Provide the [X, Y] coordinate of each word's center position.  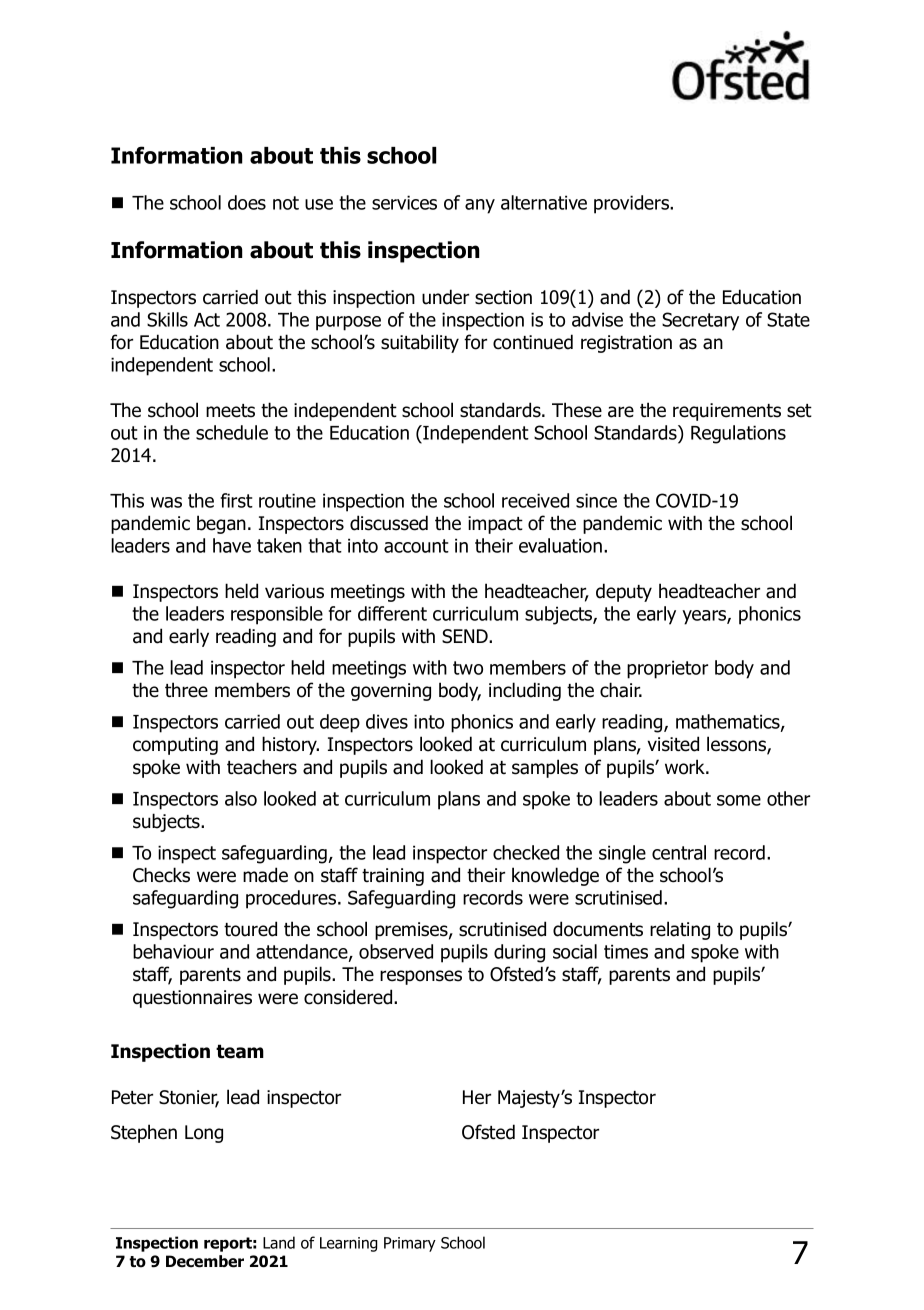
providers [632, 204]
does [247, 202]
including [525, 691]
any [480, 206]
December [205, 1261]
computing [175, 746]
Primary [410, 1244]
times [626, 951]
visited [673, 744]
